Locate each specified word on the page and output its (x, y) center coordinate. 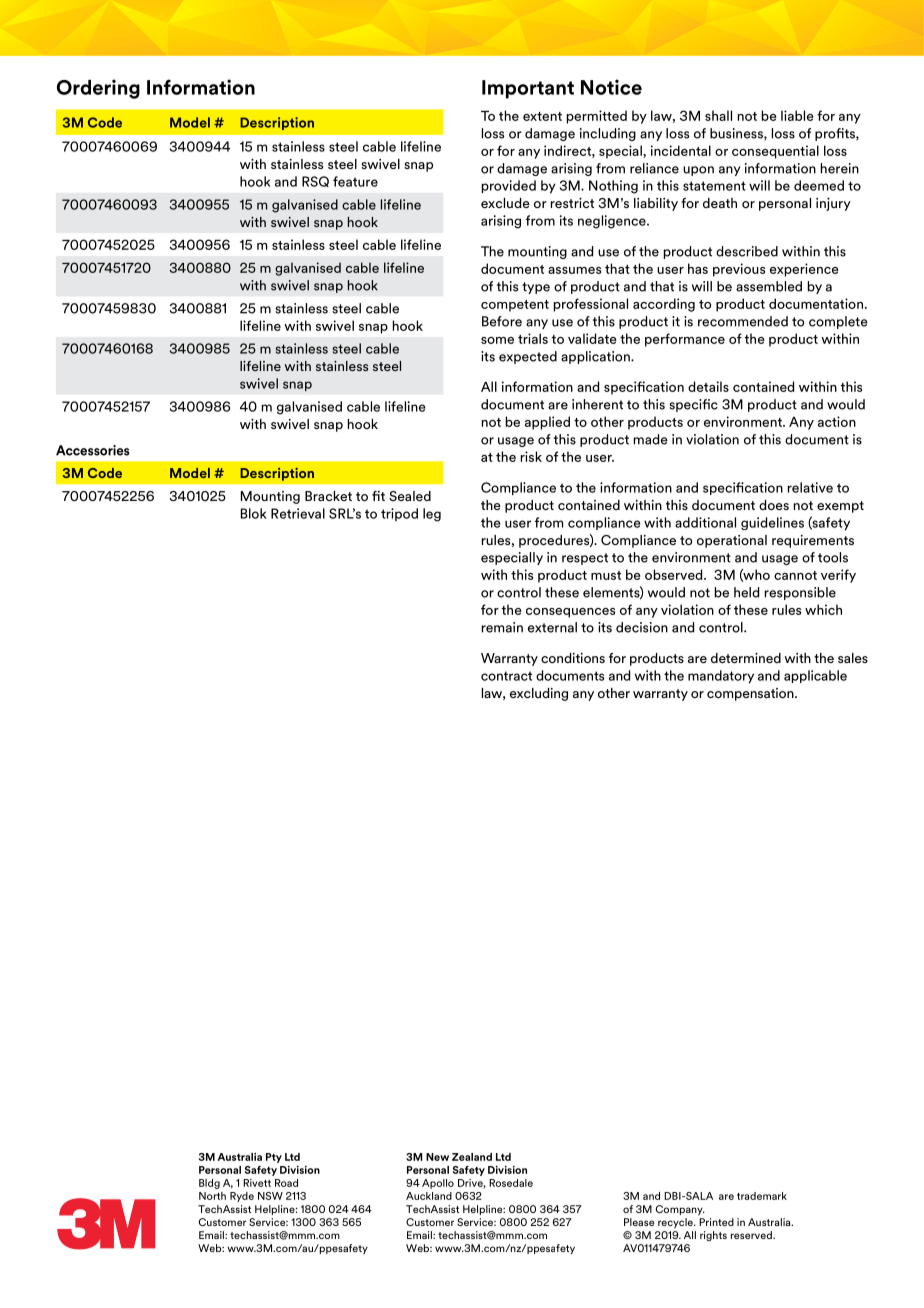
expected (528, 357)
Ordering (98, 89)
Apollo (438, 1184)
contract (506, 676)
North (212, 1196)
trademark (762, 1196)
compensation (751, 694)
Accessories (93, 450)
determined (746, 658)
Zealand (472, 1157)
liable (797, 115)
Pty (274, 1158)
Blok (254, 513)
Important (528, 89)
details (708, 386)
